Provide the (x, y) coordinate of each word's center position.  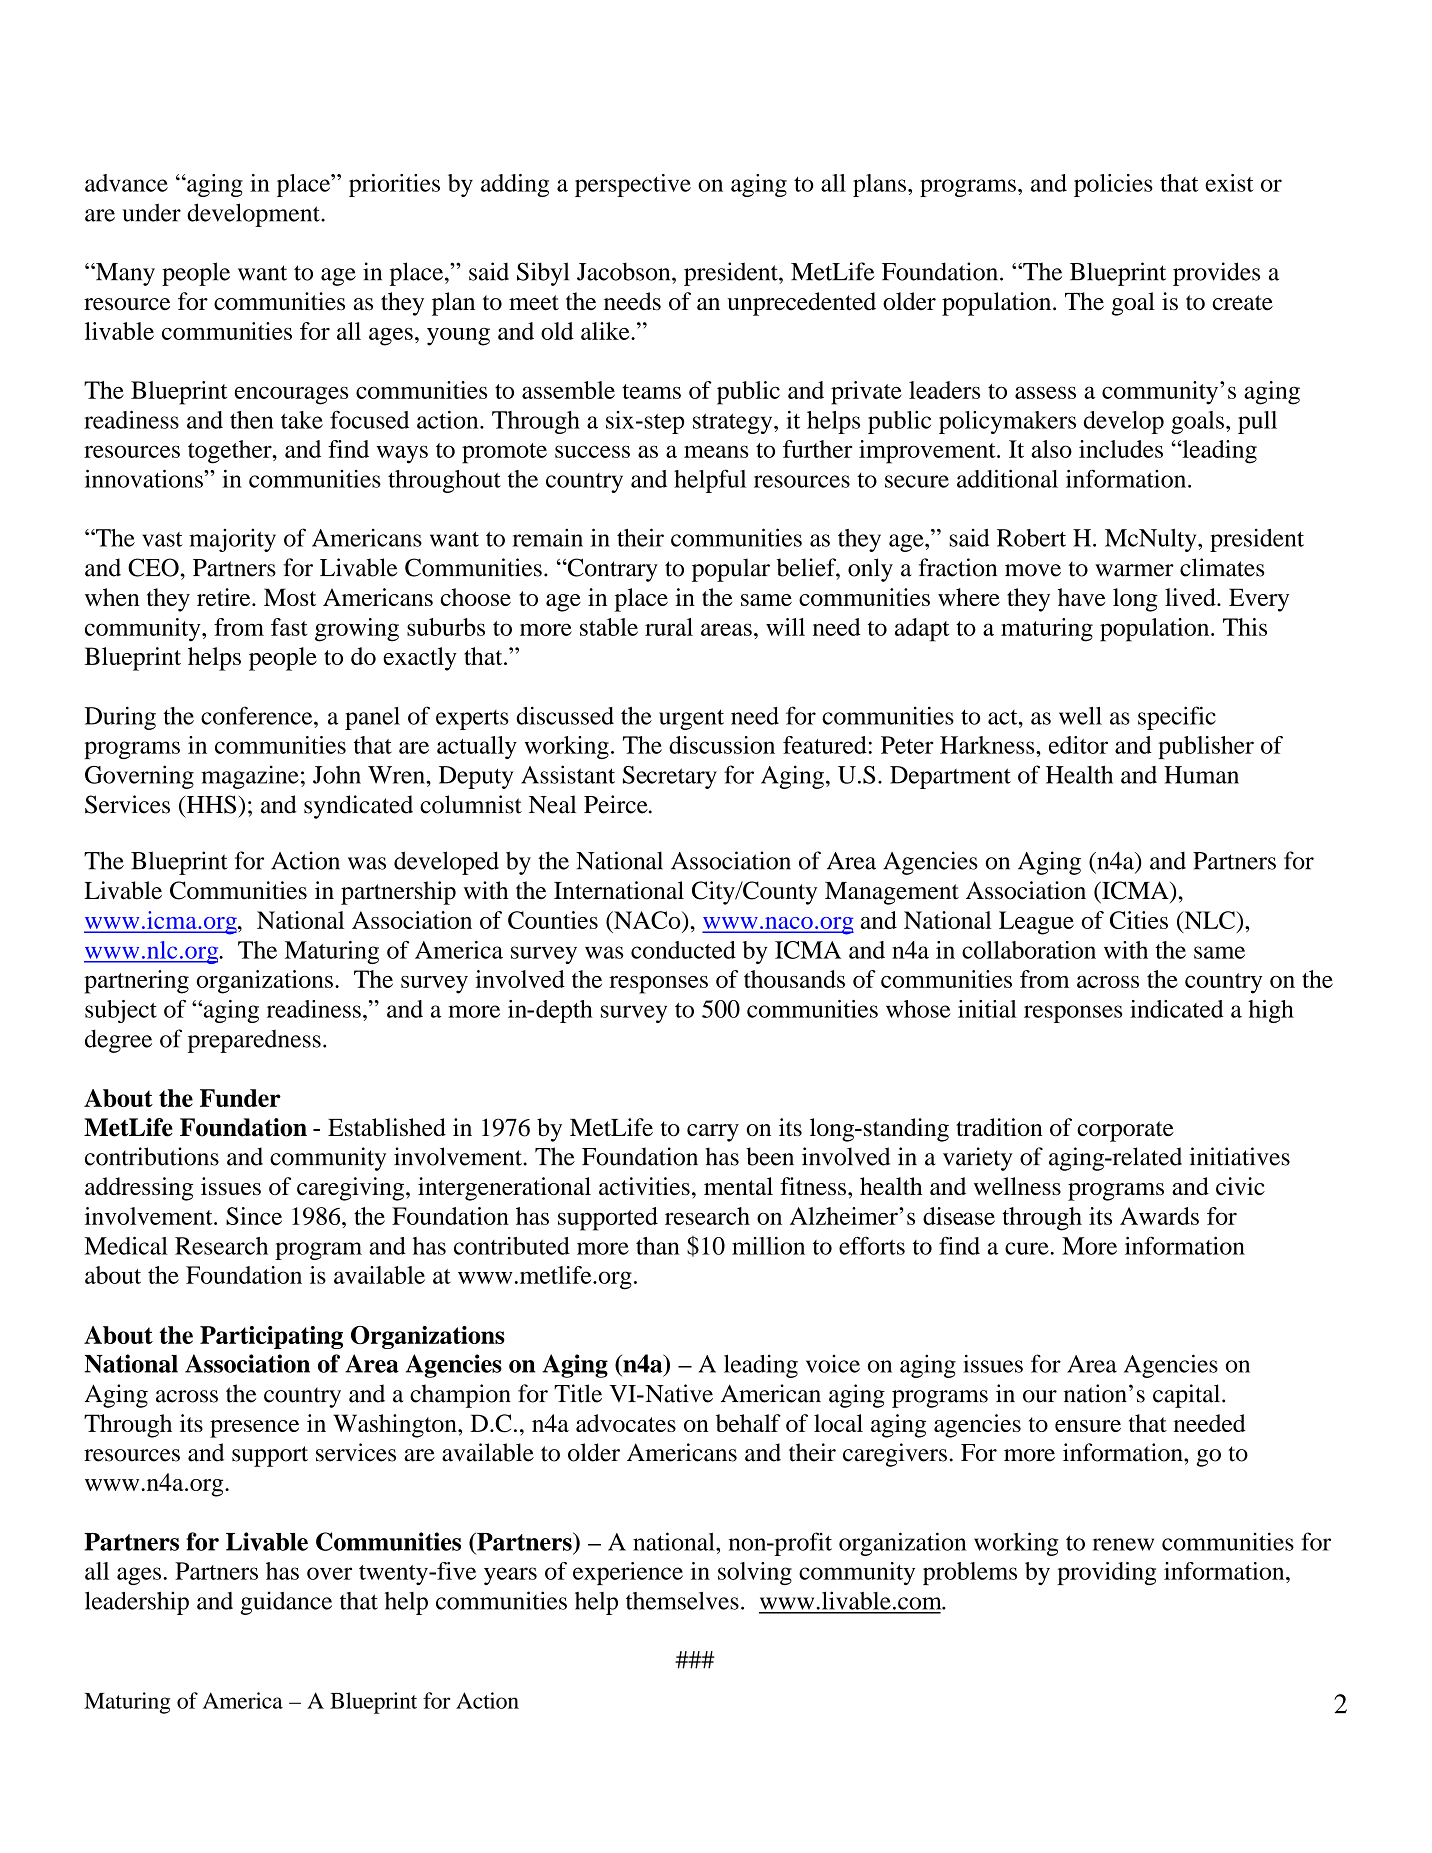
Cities (1139, 920)
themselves (682, 1600)
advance (126, 183)
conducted (683, 950)
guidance (286, 1603)
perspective (633, 185)
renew (1123, 1544)
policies (1113, 185)
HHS (210, 804)
